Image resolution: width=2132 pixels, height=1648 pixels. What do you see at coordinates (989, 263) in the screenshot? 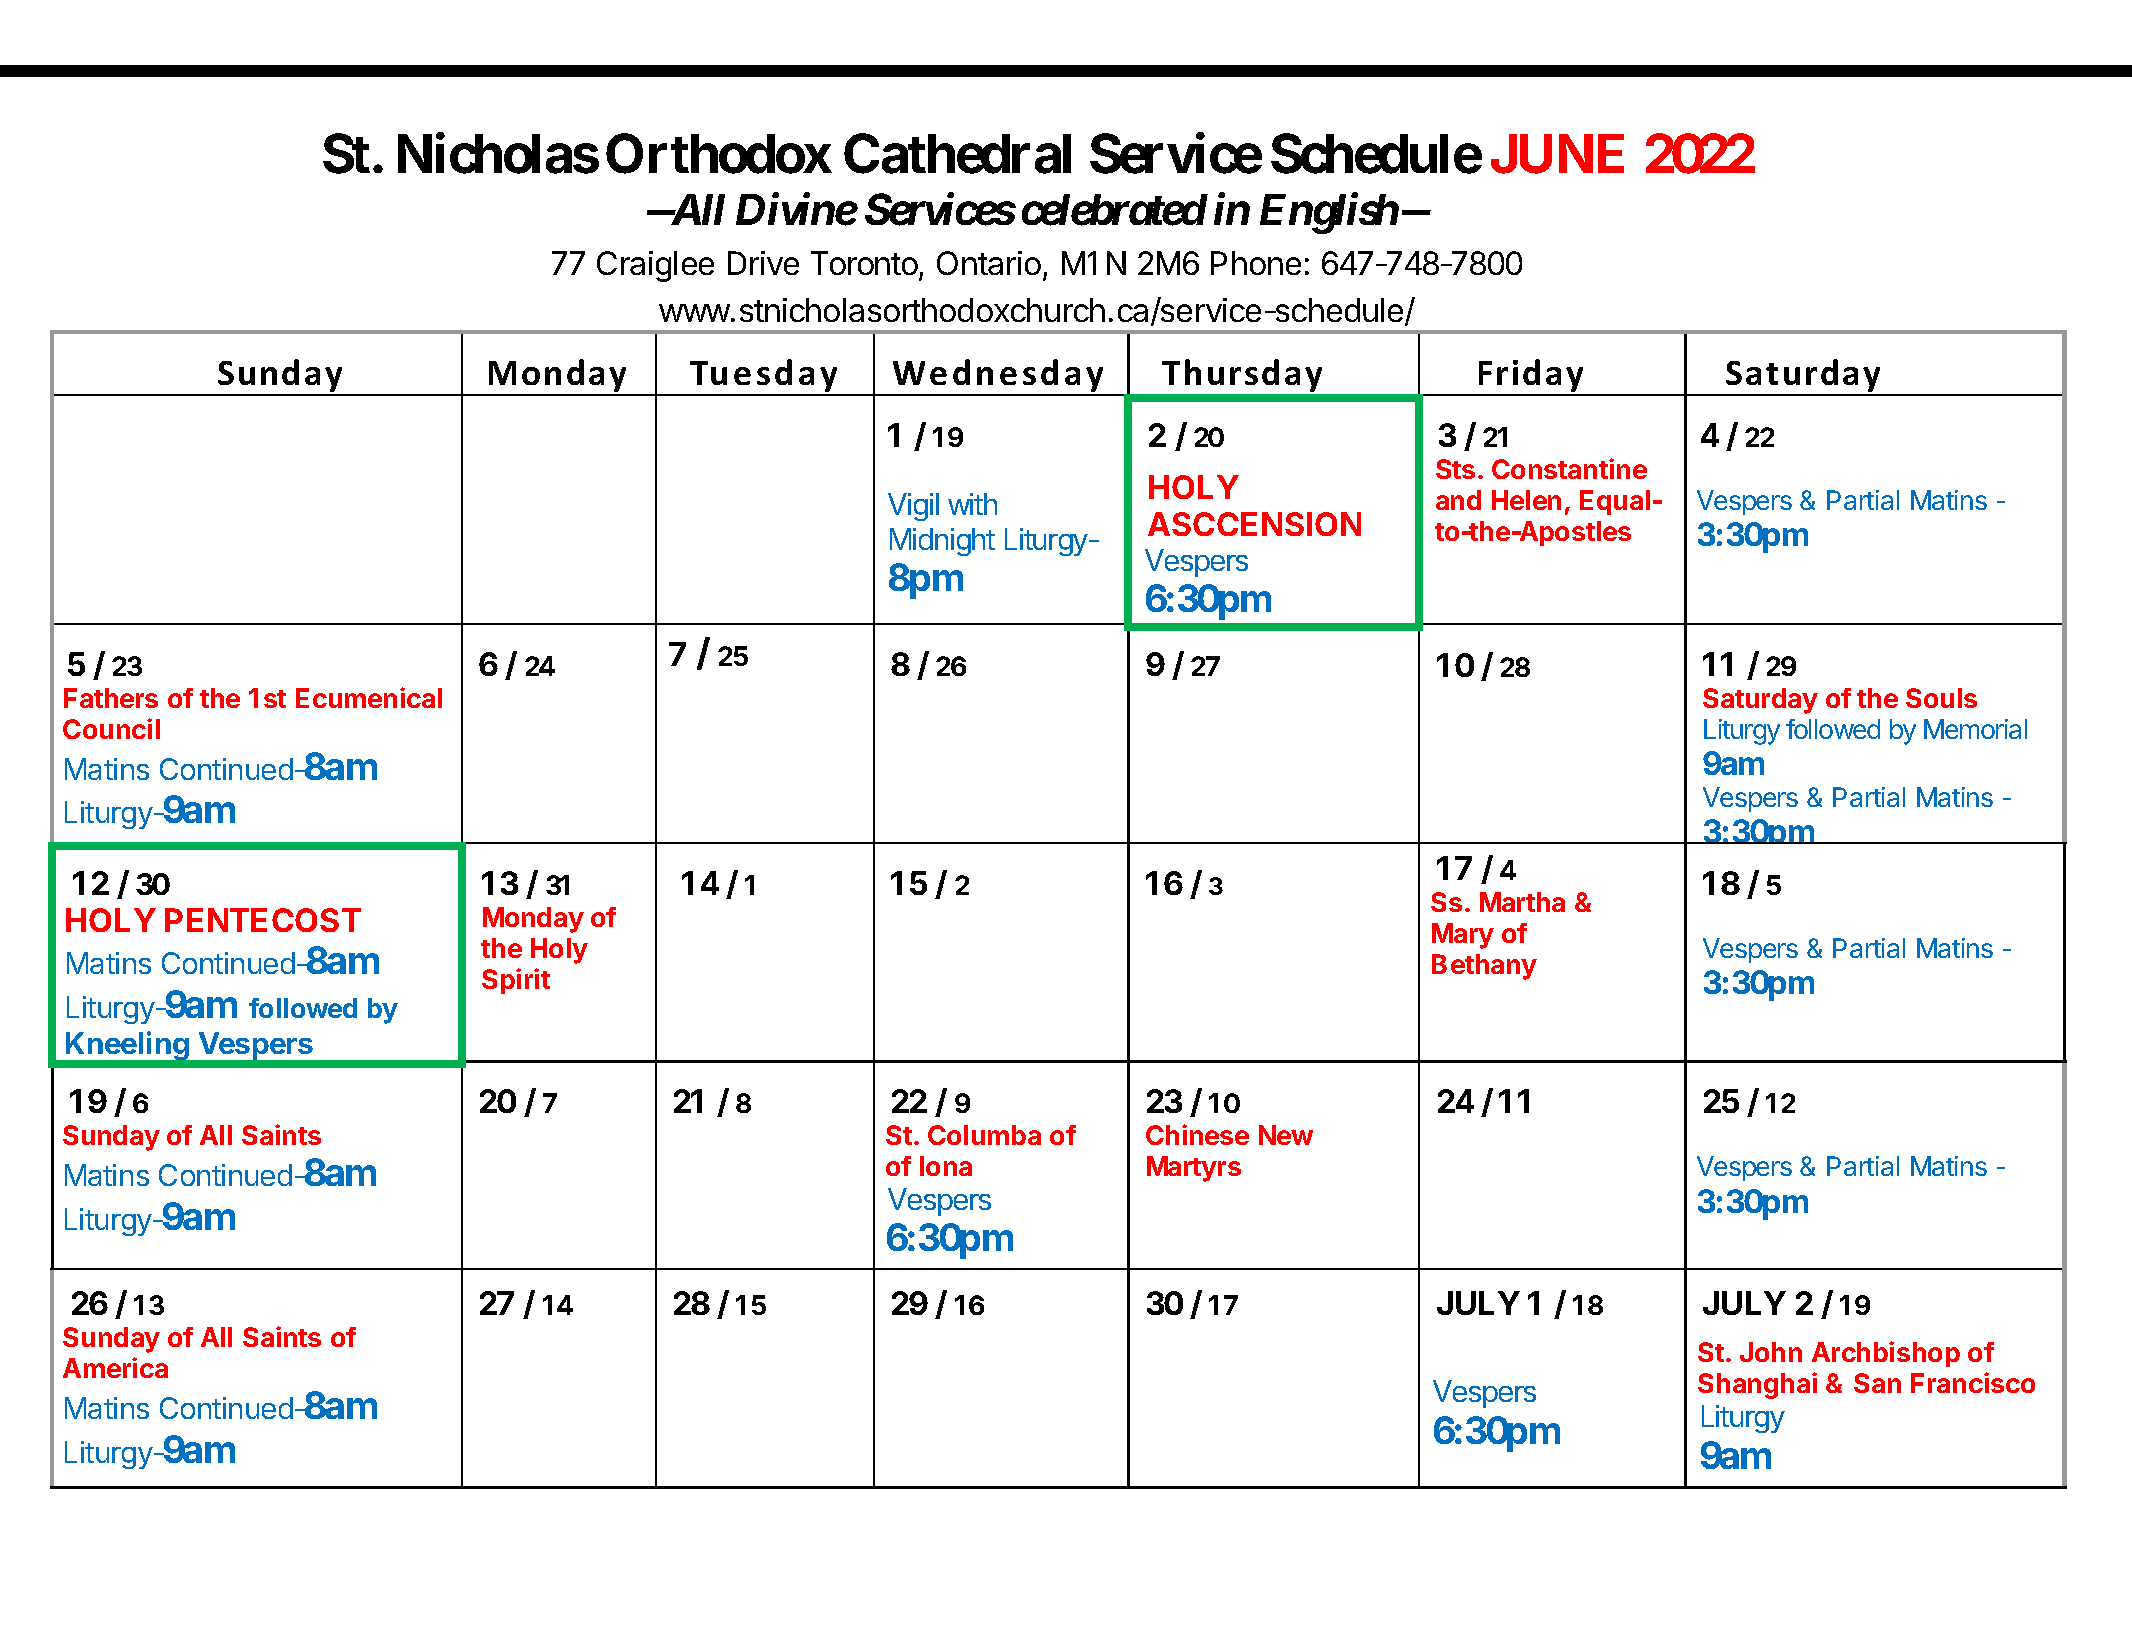
I see `Ontario` at bounding box center [989, 263].
